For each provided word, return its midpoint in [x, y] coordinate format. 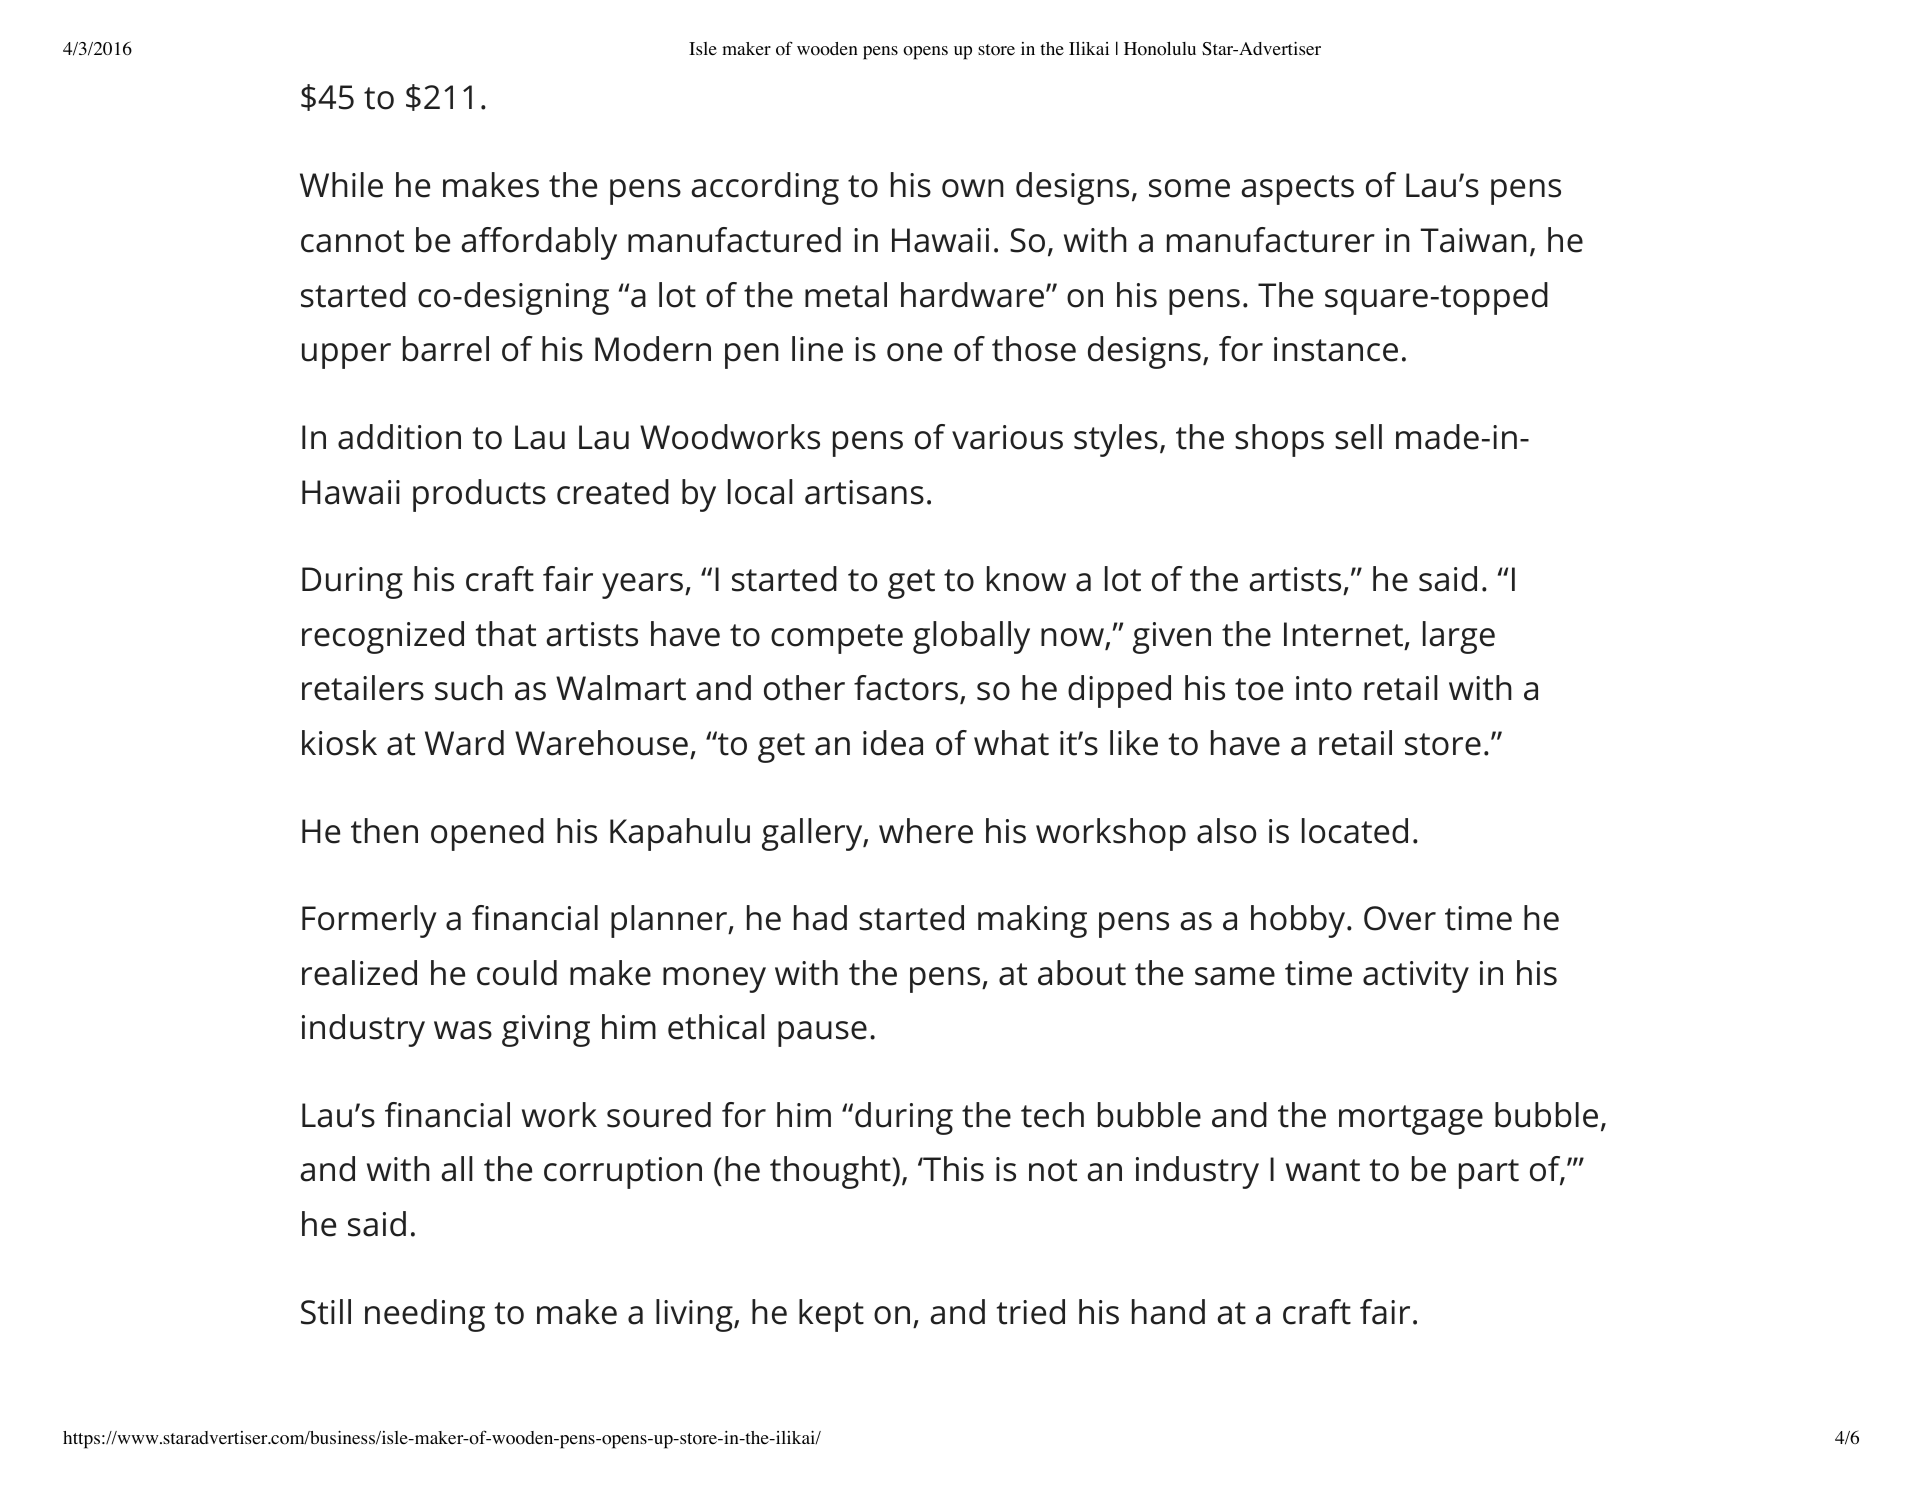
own [973, 188]
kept [831, 1315]
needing [425, 1315]
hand [1168, 1312]
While [341, 185]
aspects [1297, 190]
